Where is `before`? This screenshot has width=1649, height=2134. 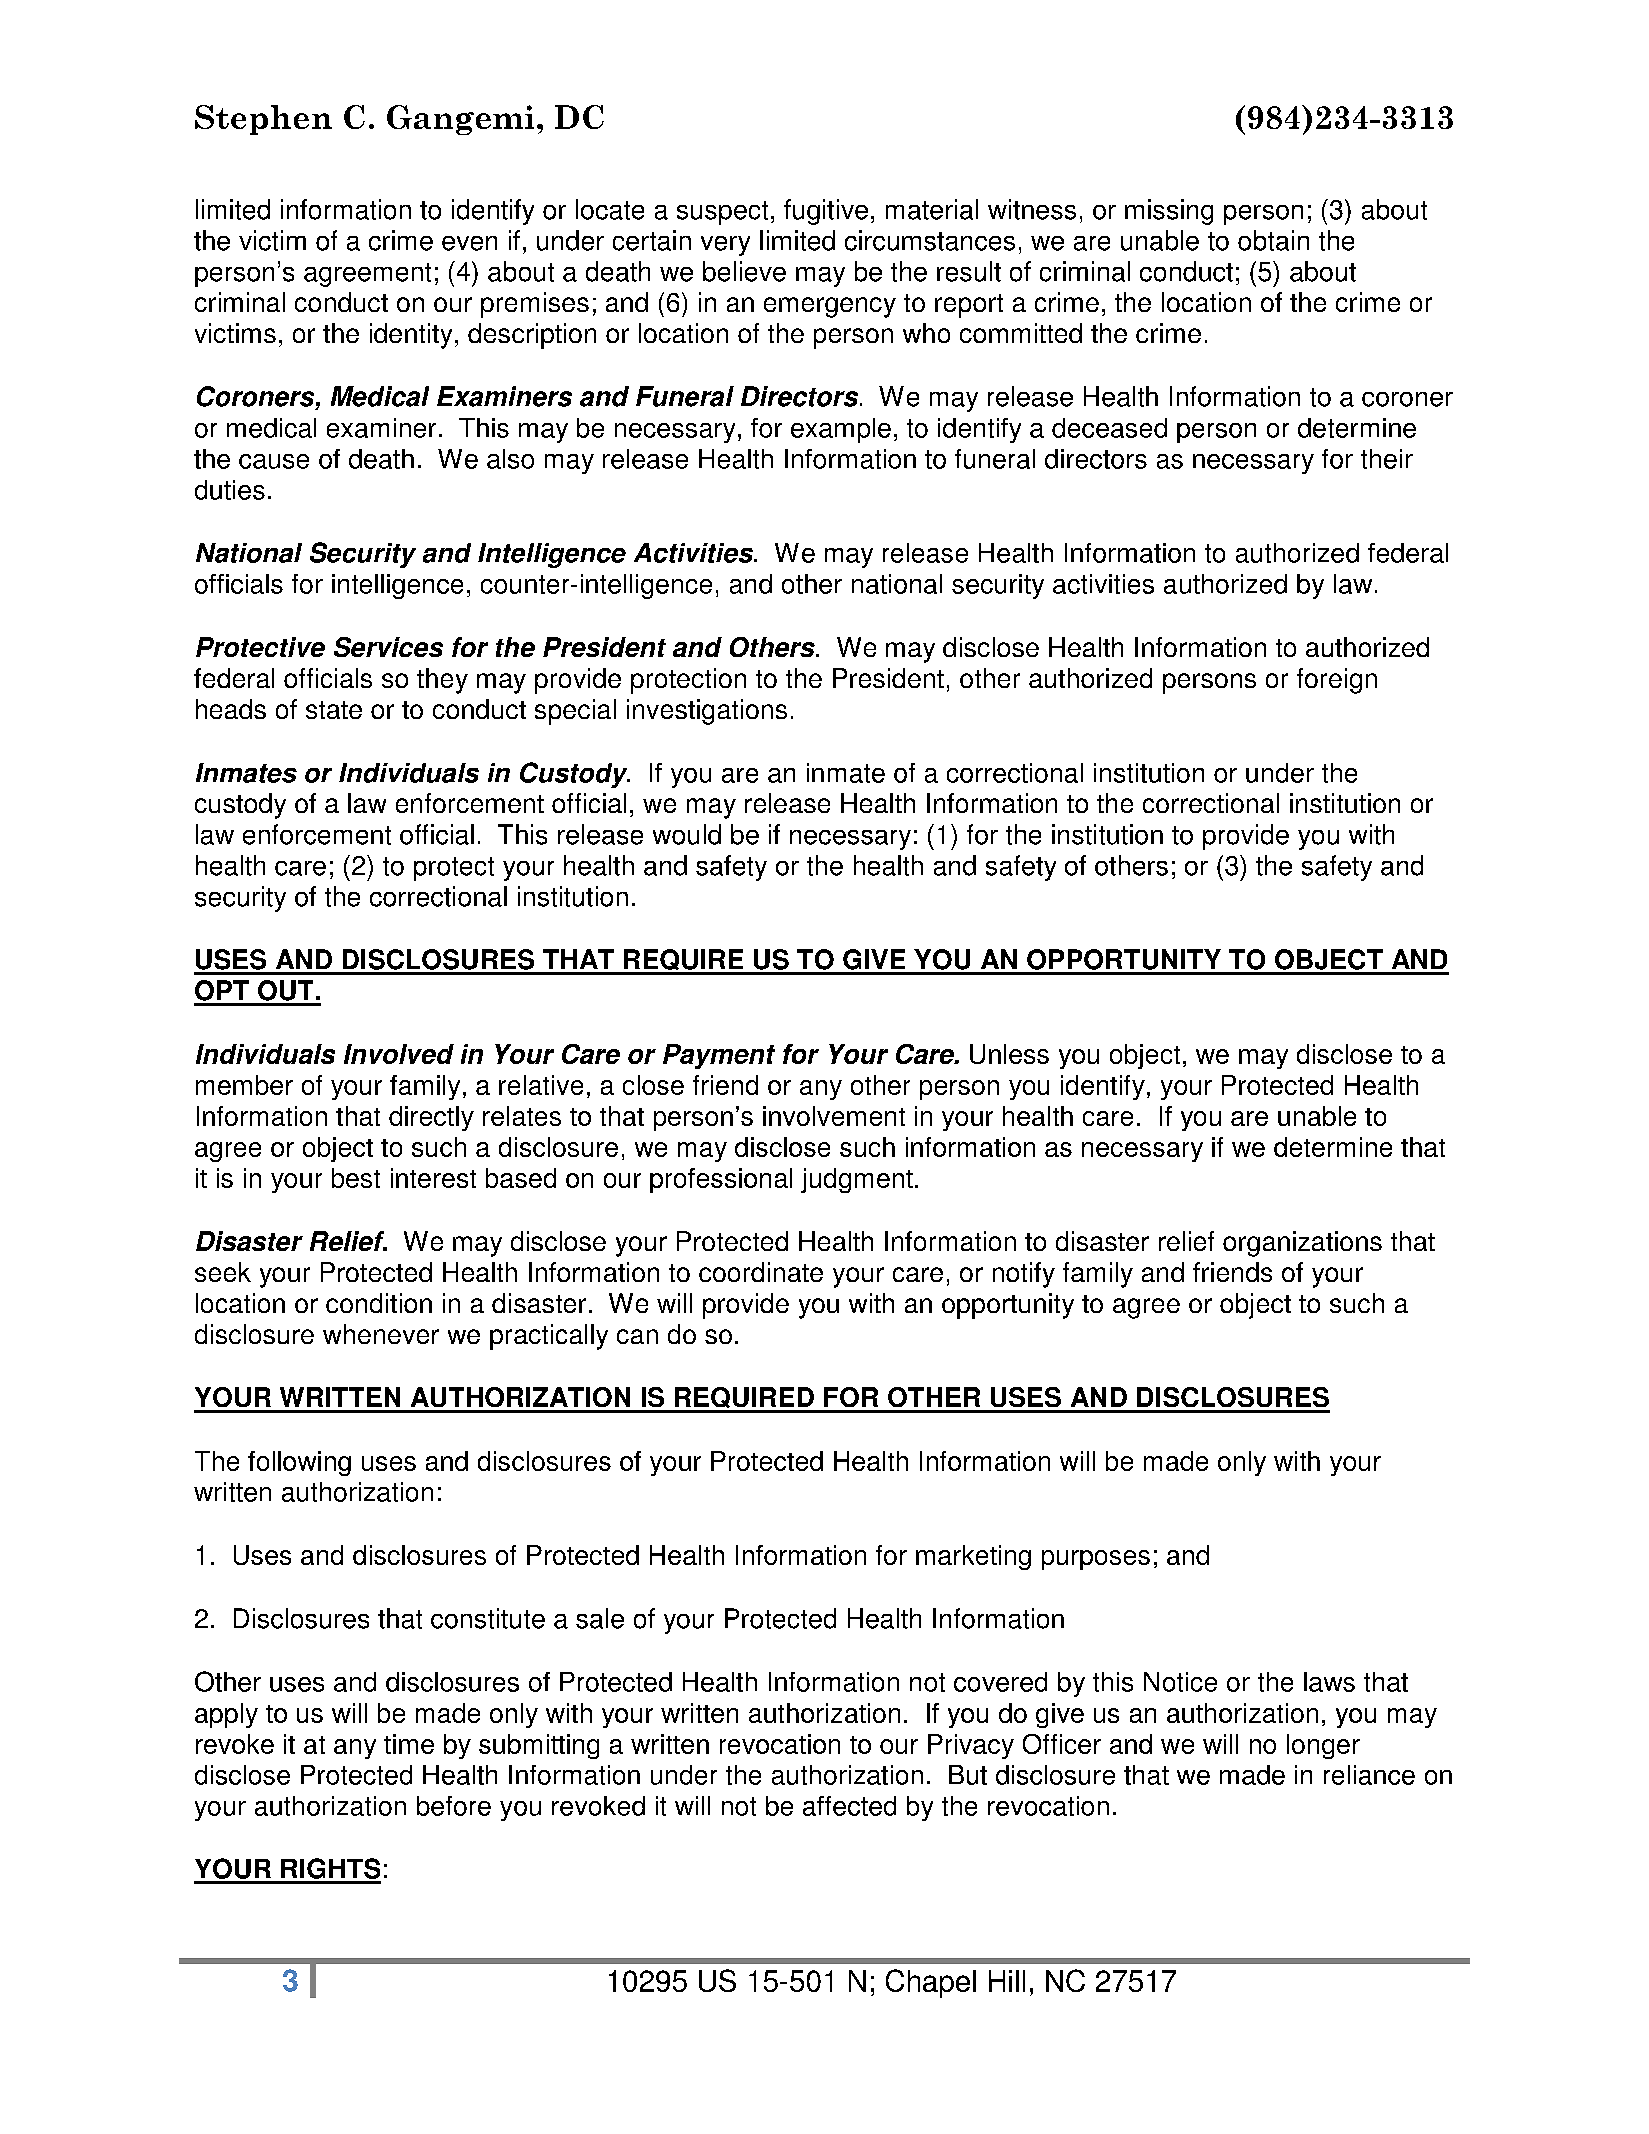 before is located at coordinates (454, 1806).
